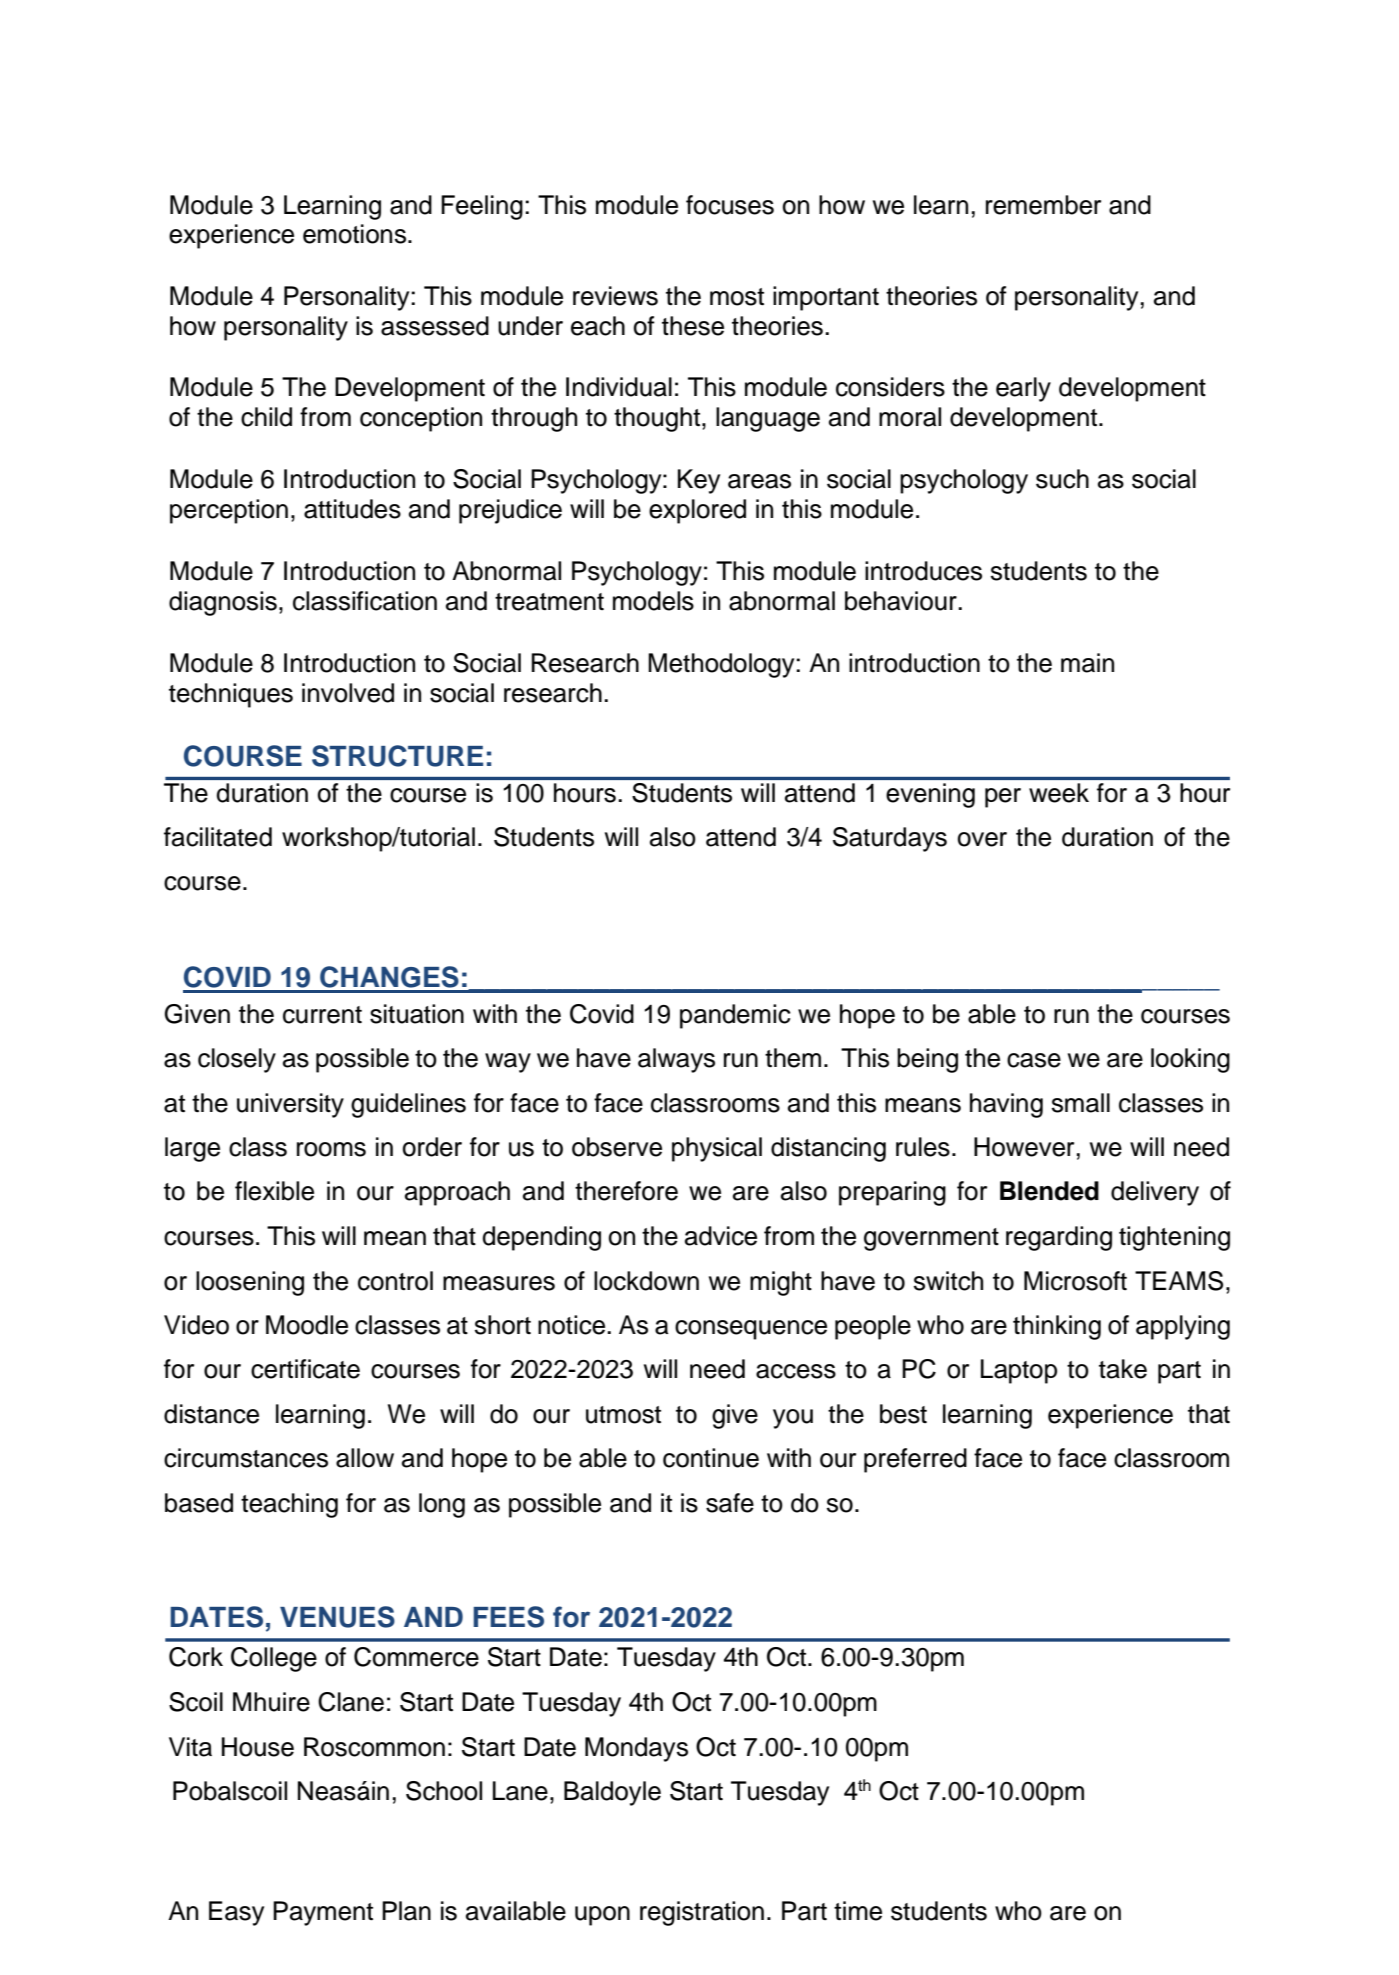 This document has height=1975, width=1399. I want to click on emotions, so click(356, 234).
